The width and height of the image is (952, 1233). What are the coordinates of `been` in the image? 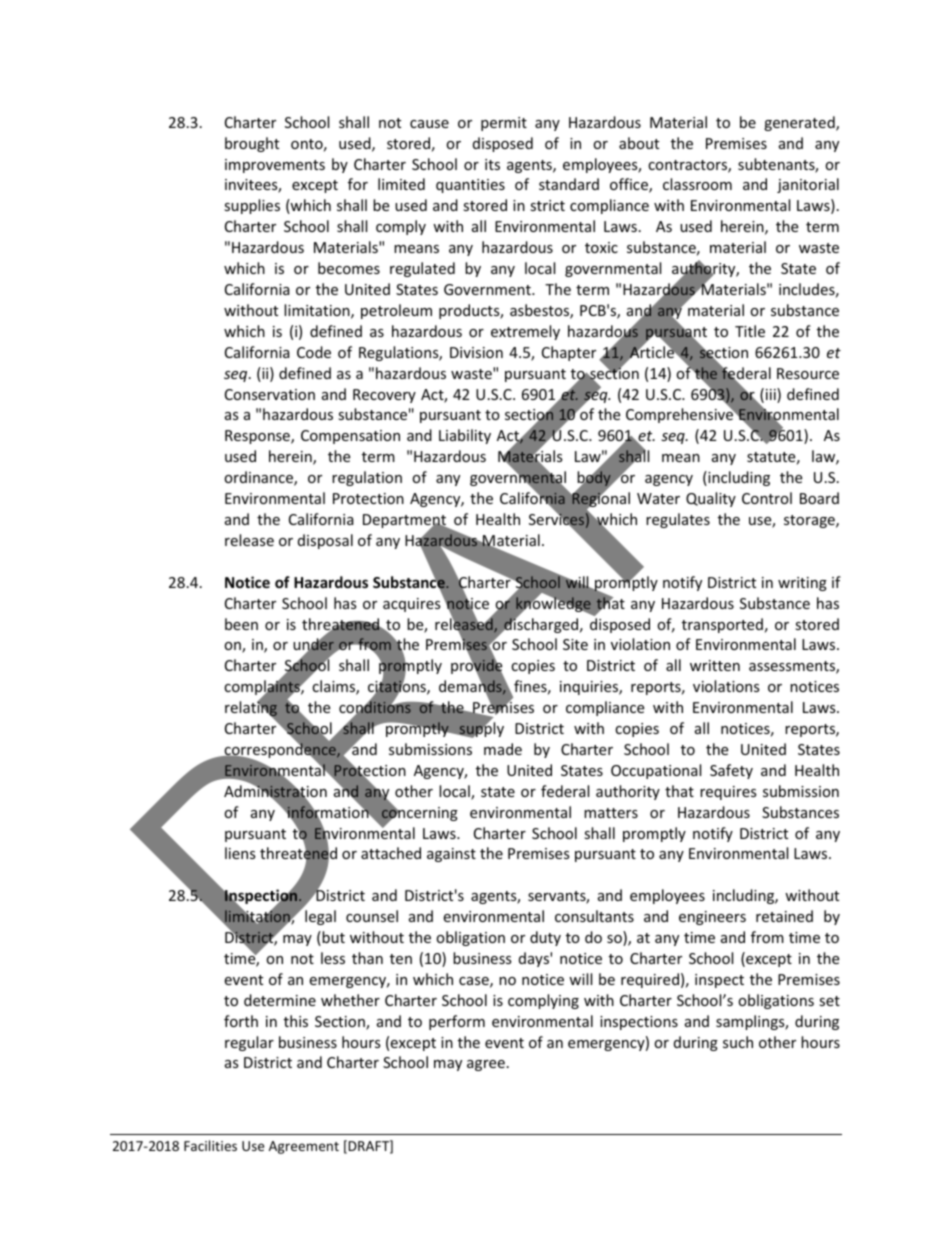 It's located at (241, 624).
